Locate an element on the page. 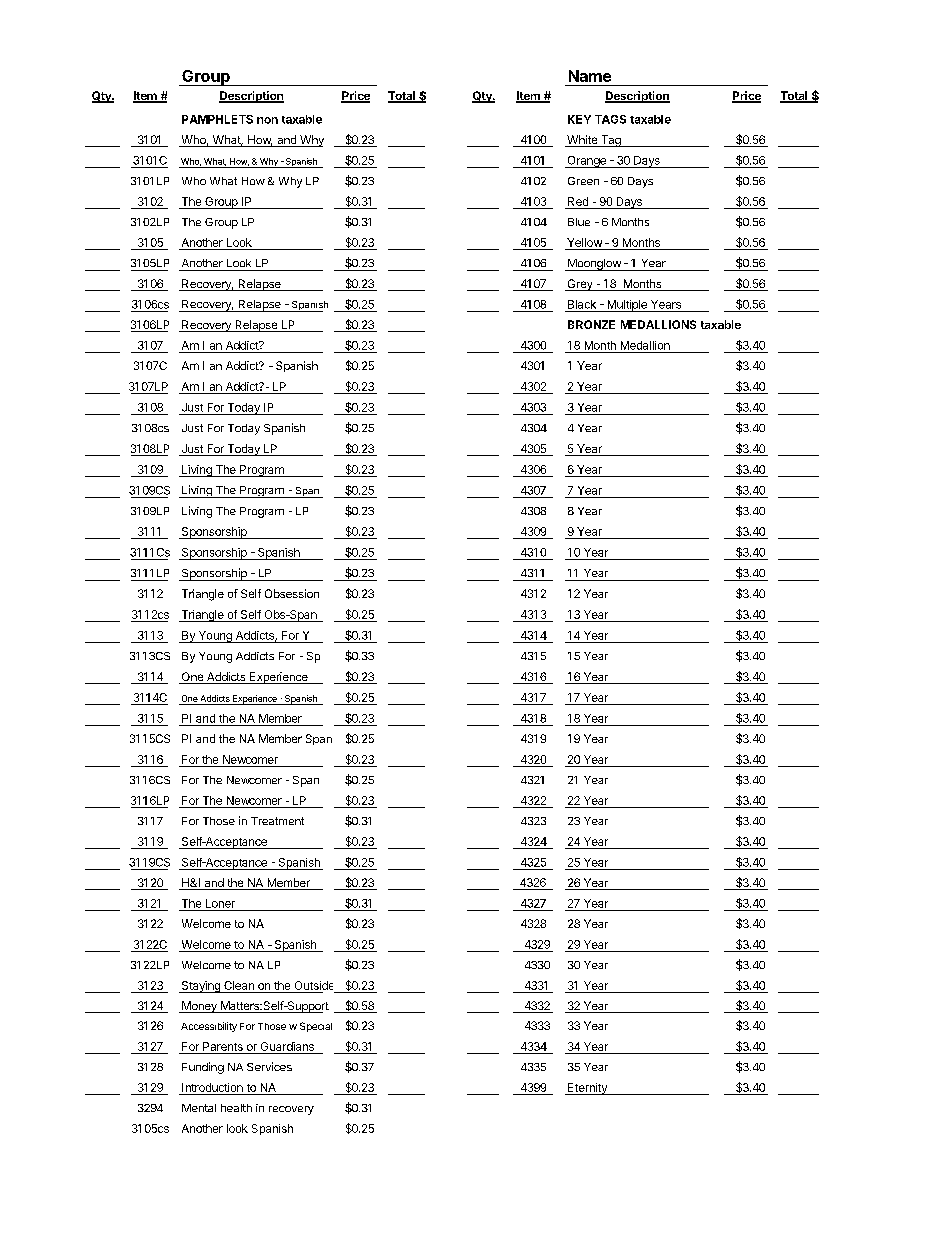 The width and height of the page is (952, 1233). Outside is located at coordinates (314, 985).
